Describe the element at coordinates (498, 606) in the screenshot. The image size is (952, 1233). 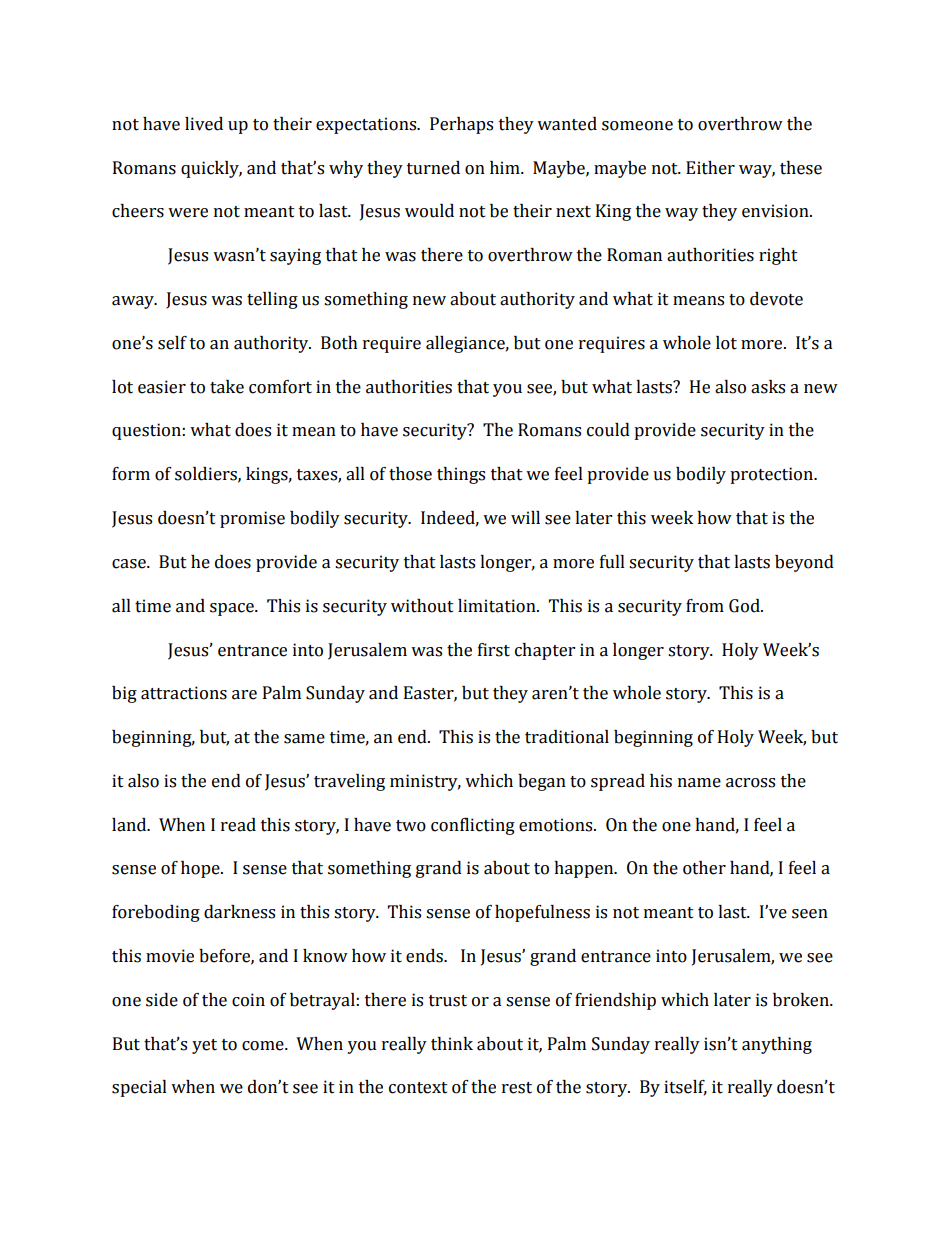
I see `limitation` at that location.
